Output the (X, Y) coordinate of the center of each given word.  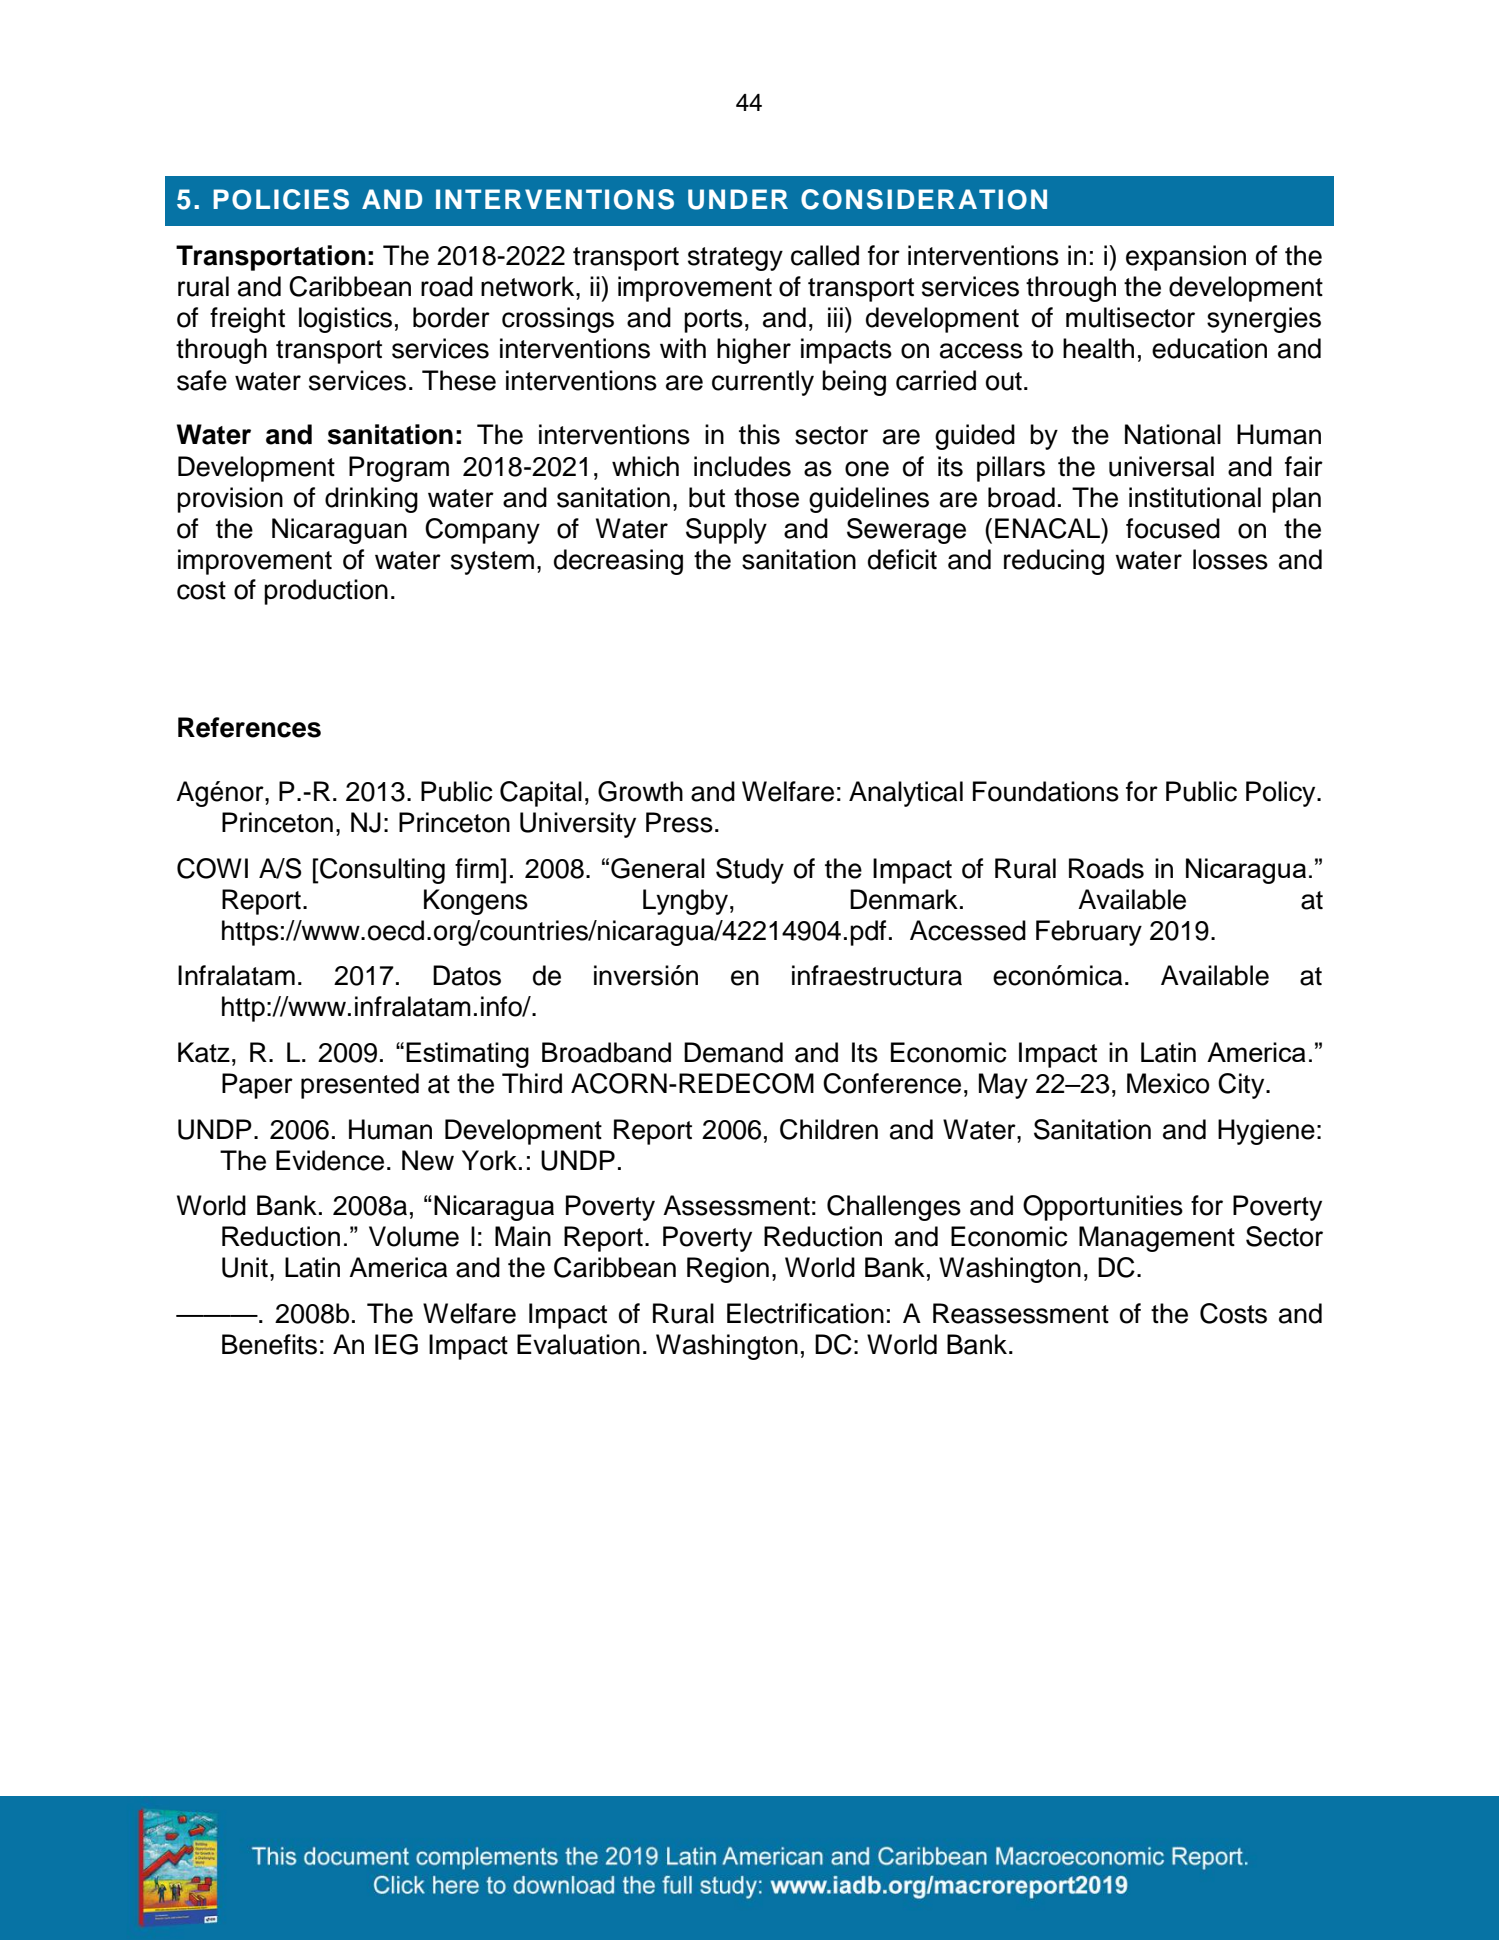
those (766, 497)
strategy (735, 259)
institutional (1195, 497)
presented (360, 1086)
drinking (371, 500)
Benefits (269, 1344)
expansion (1186, 258)
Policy (1282, 794)
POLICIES (281, 199)
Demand (733, 1052)
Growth (640, 791)
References (249, 727)
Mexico (1168, 1083)
